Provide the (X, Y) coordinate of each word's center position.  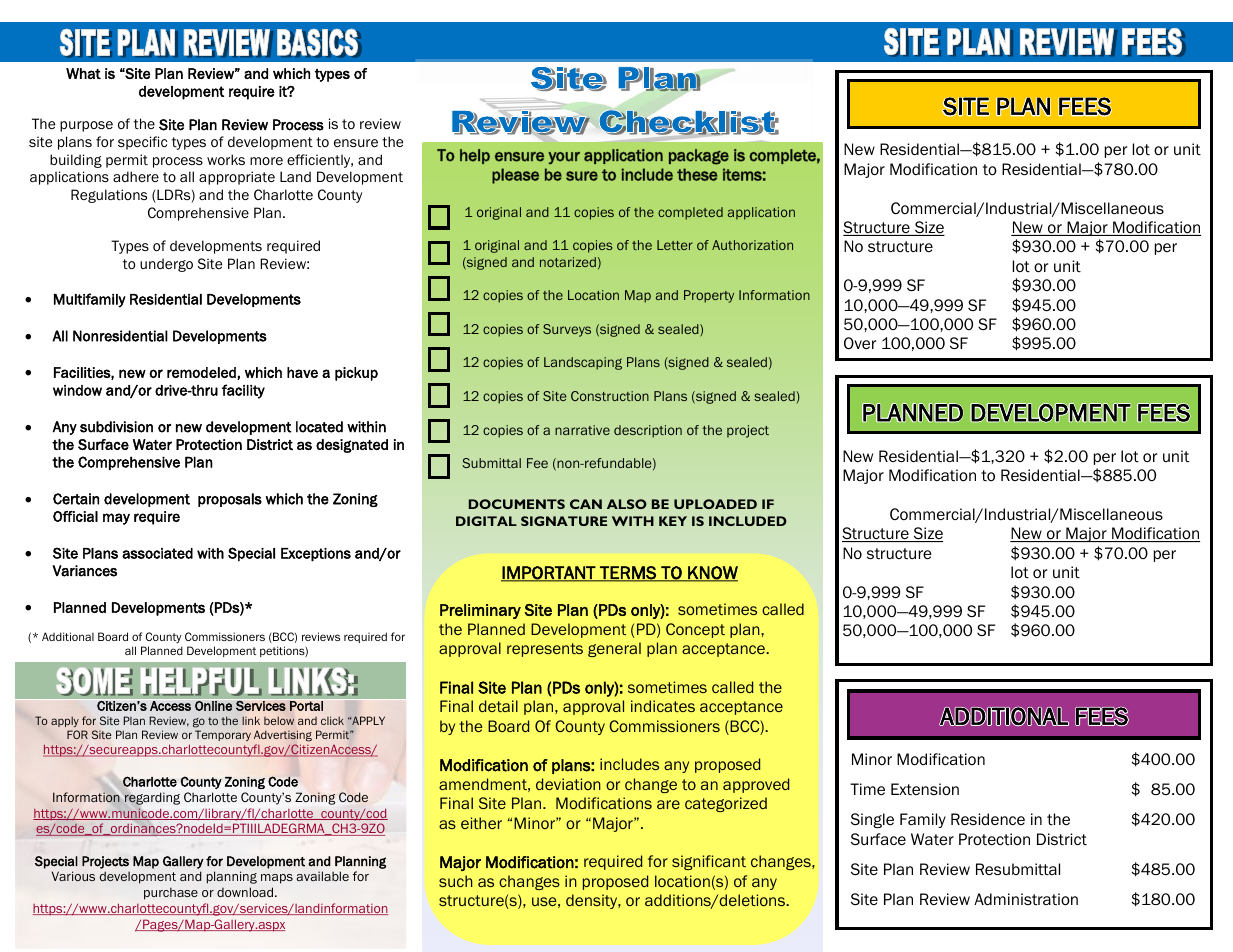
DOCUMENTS (517, 504)
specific (142, 143)
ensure (356, 143)
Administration (1026, 899)
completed (690, 213)
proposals (230, 500)
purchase (171, 893)
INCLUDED (748, 521)
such (455, 881)
